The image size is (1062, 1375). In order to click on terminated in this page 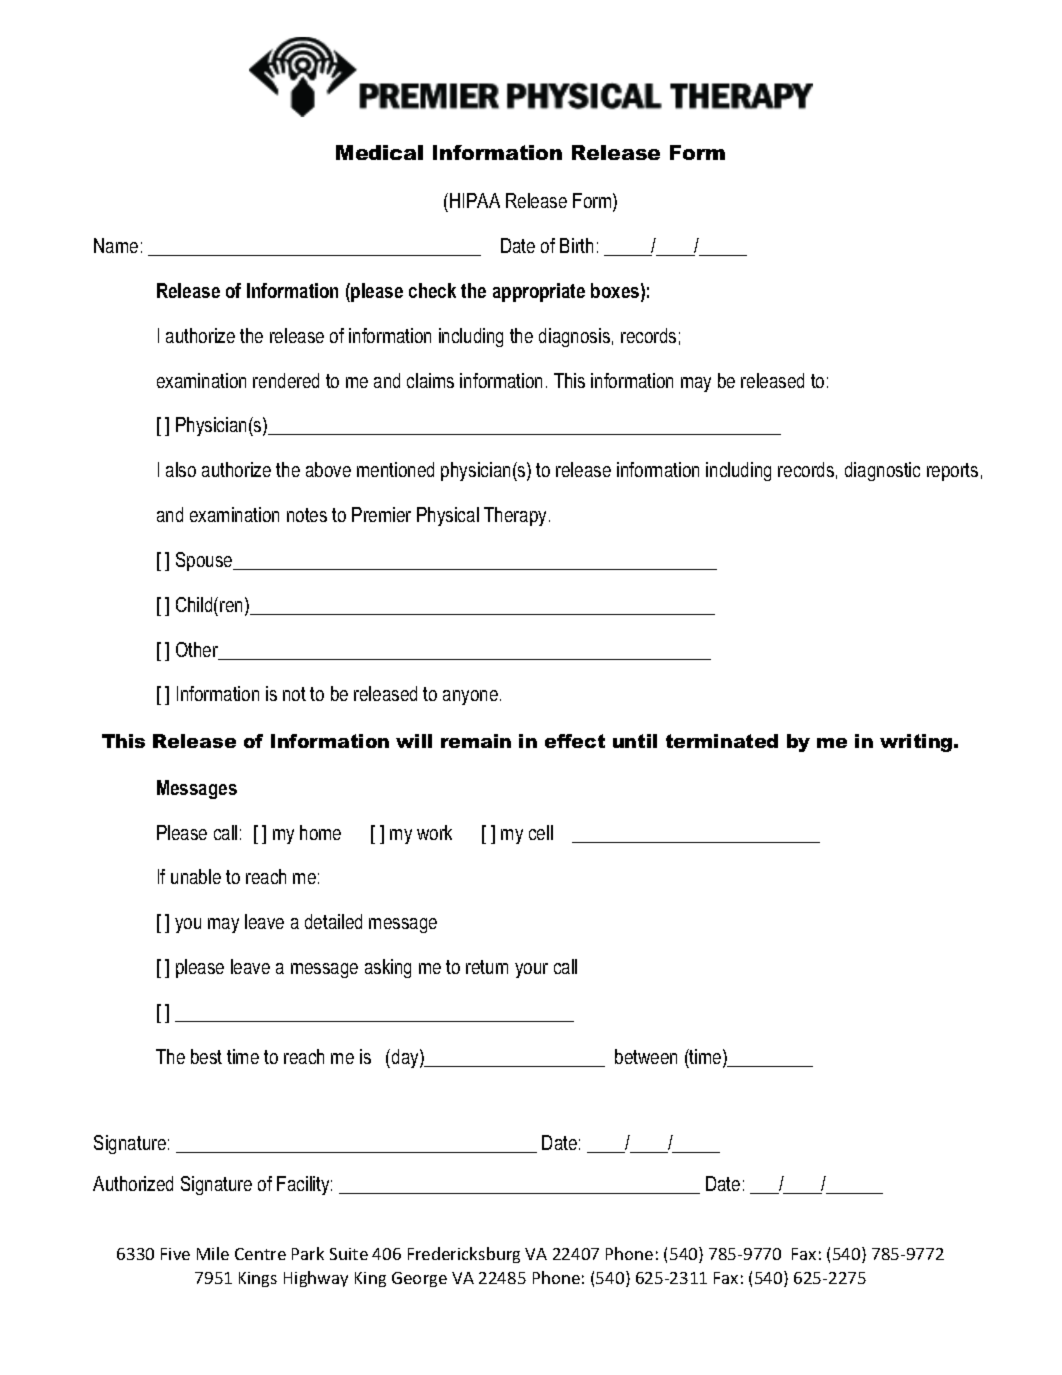, I will do `click(722, 741)`.
